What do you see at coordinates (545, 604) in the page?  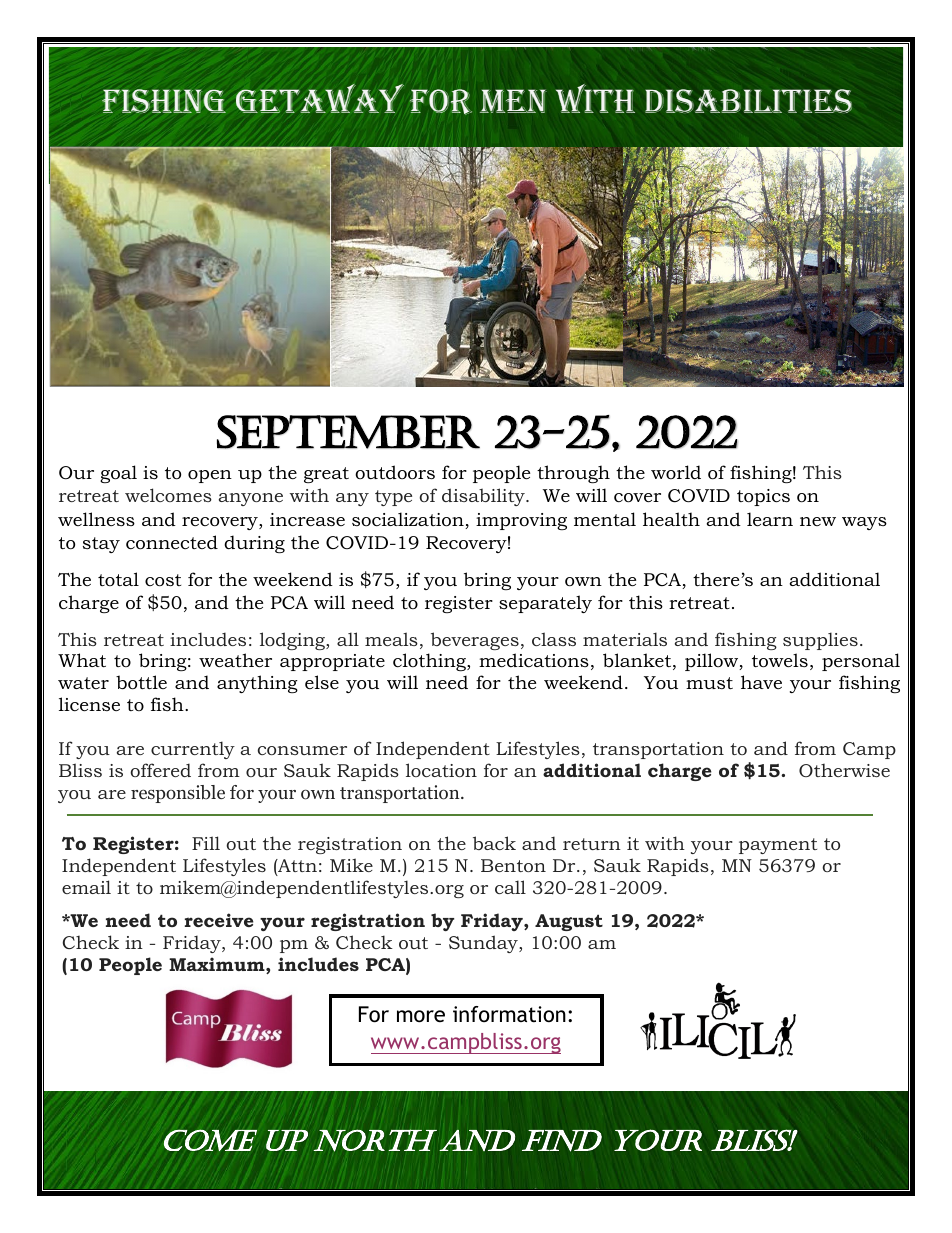 I see `separately` at bounding box center [545, 604].
